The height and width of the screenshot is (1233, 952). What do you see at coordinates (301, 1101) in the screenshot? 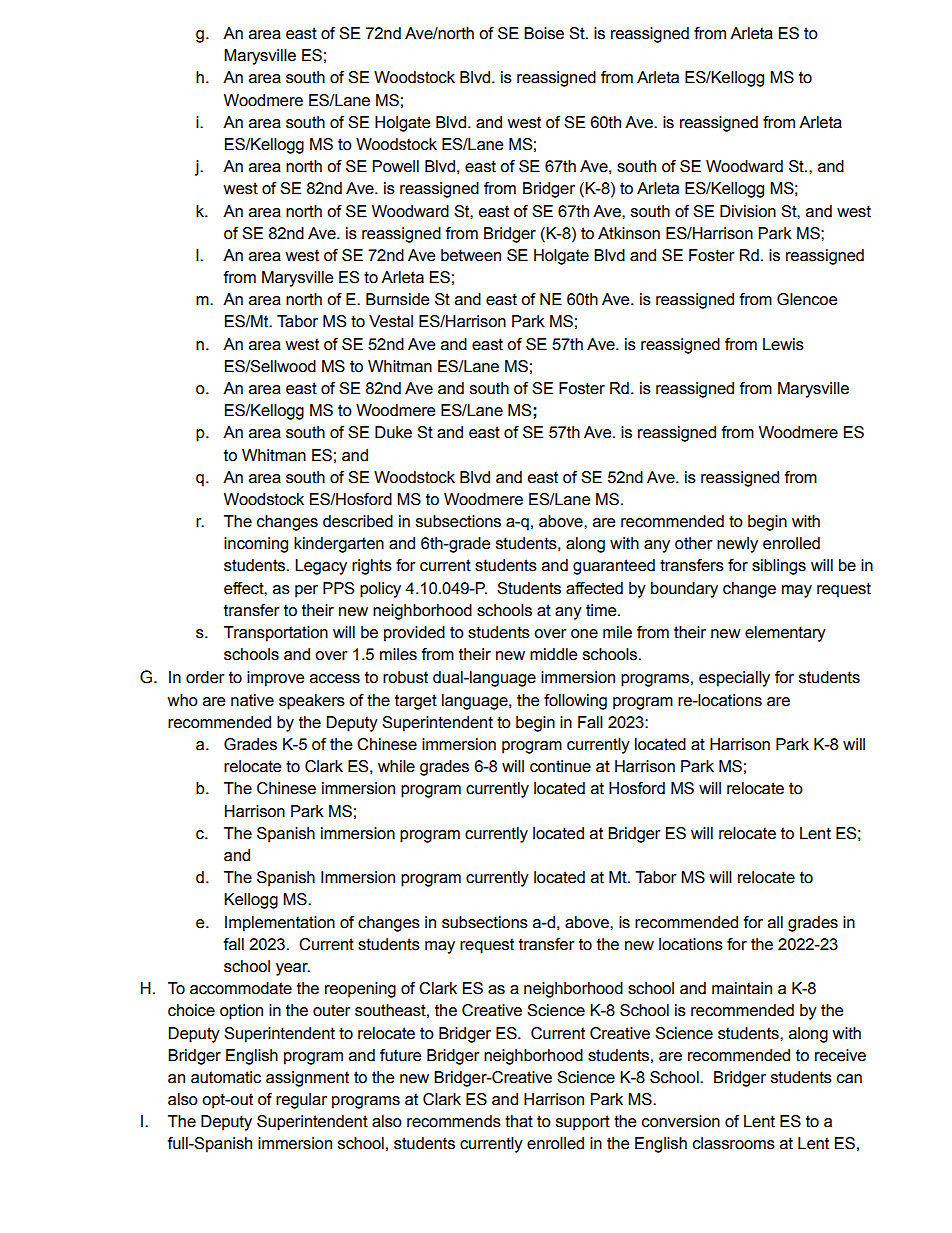
I see `regular` at bounding box center [301, 1101].
